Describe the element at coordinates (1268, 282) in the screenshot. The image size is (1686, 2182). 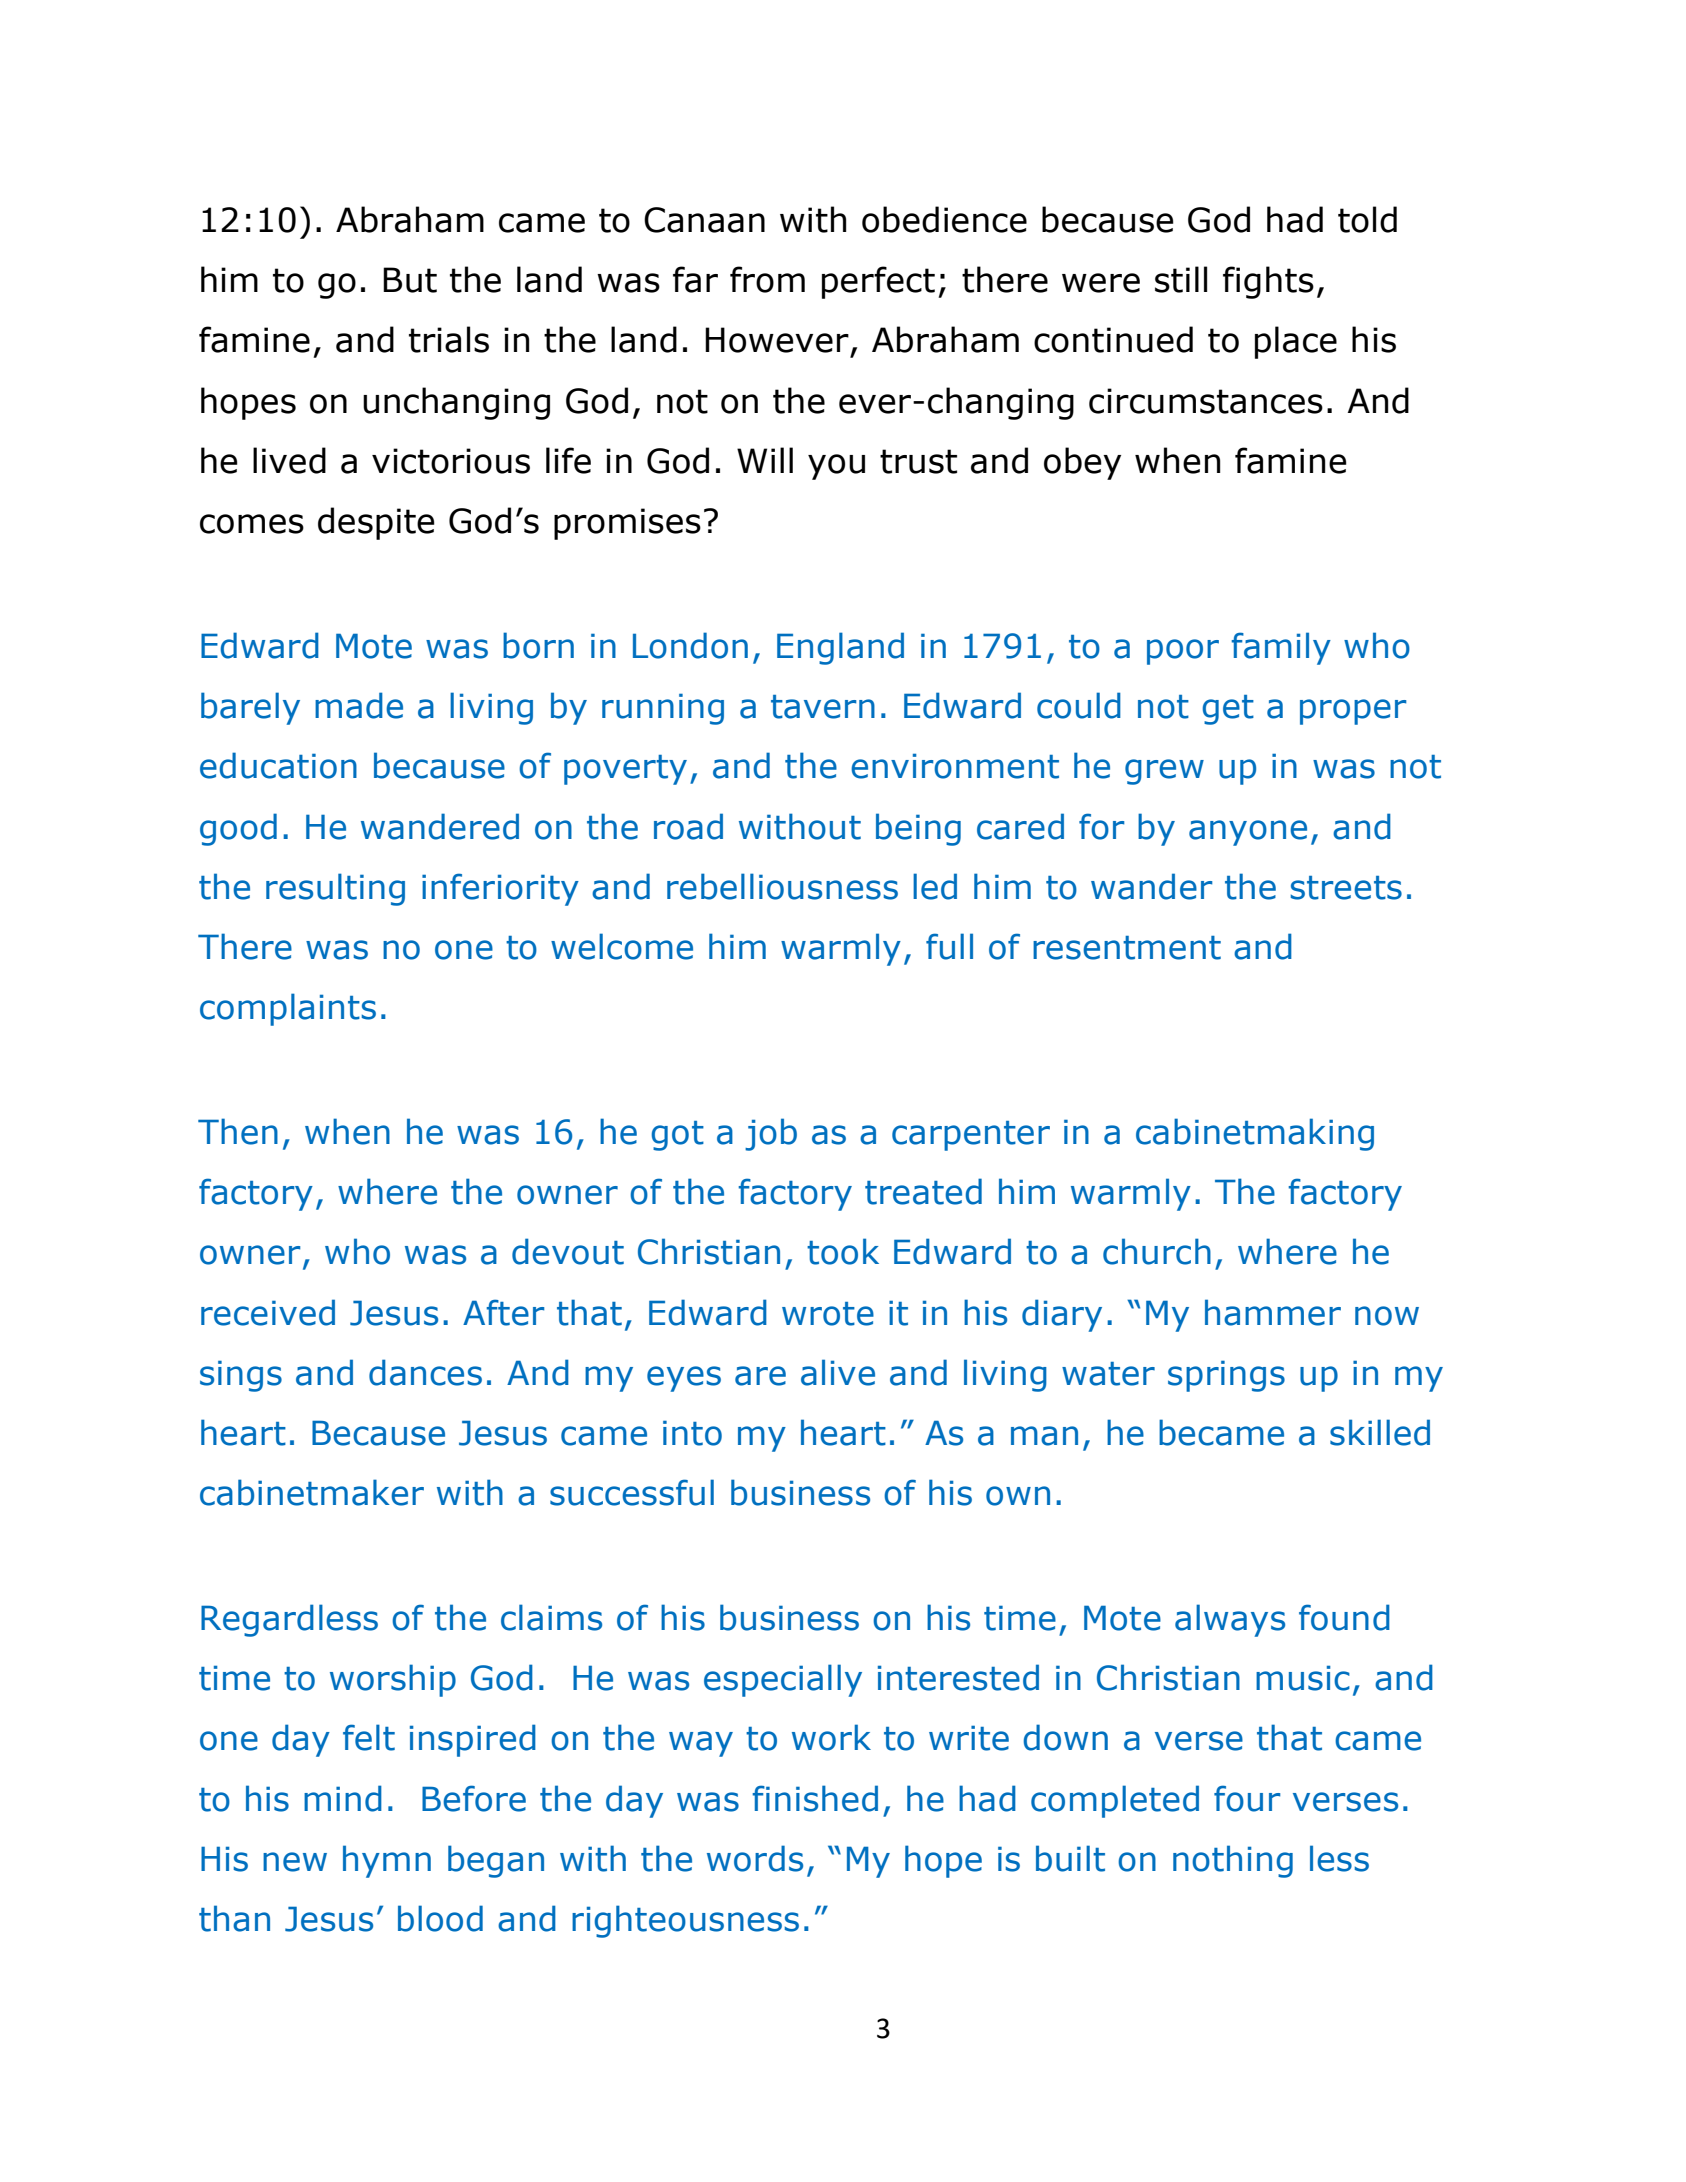
I see `fights` at that location.
